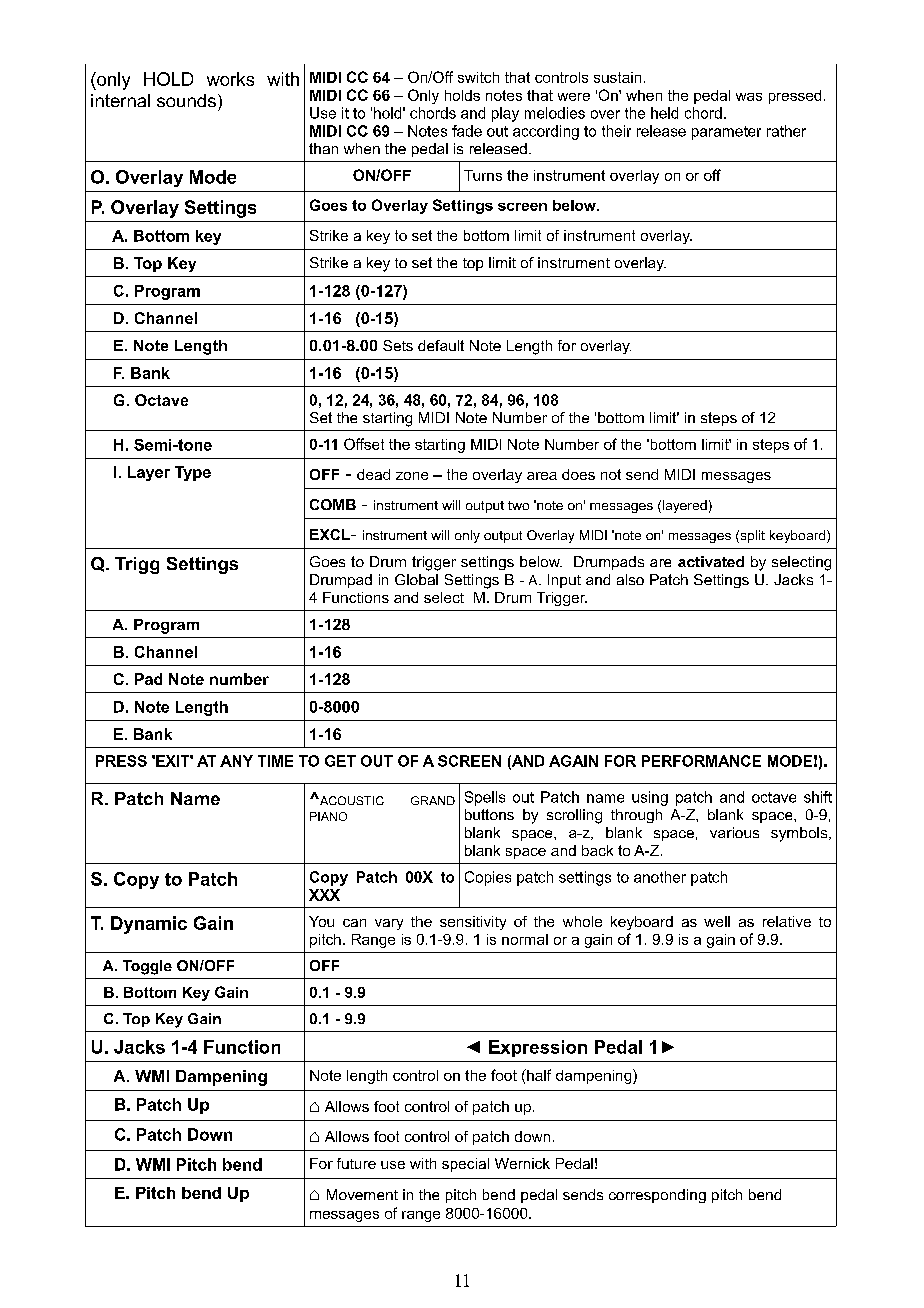 The height and width of the screenshot is (1308, 924). I want to click on was, so click(749, 97).
